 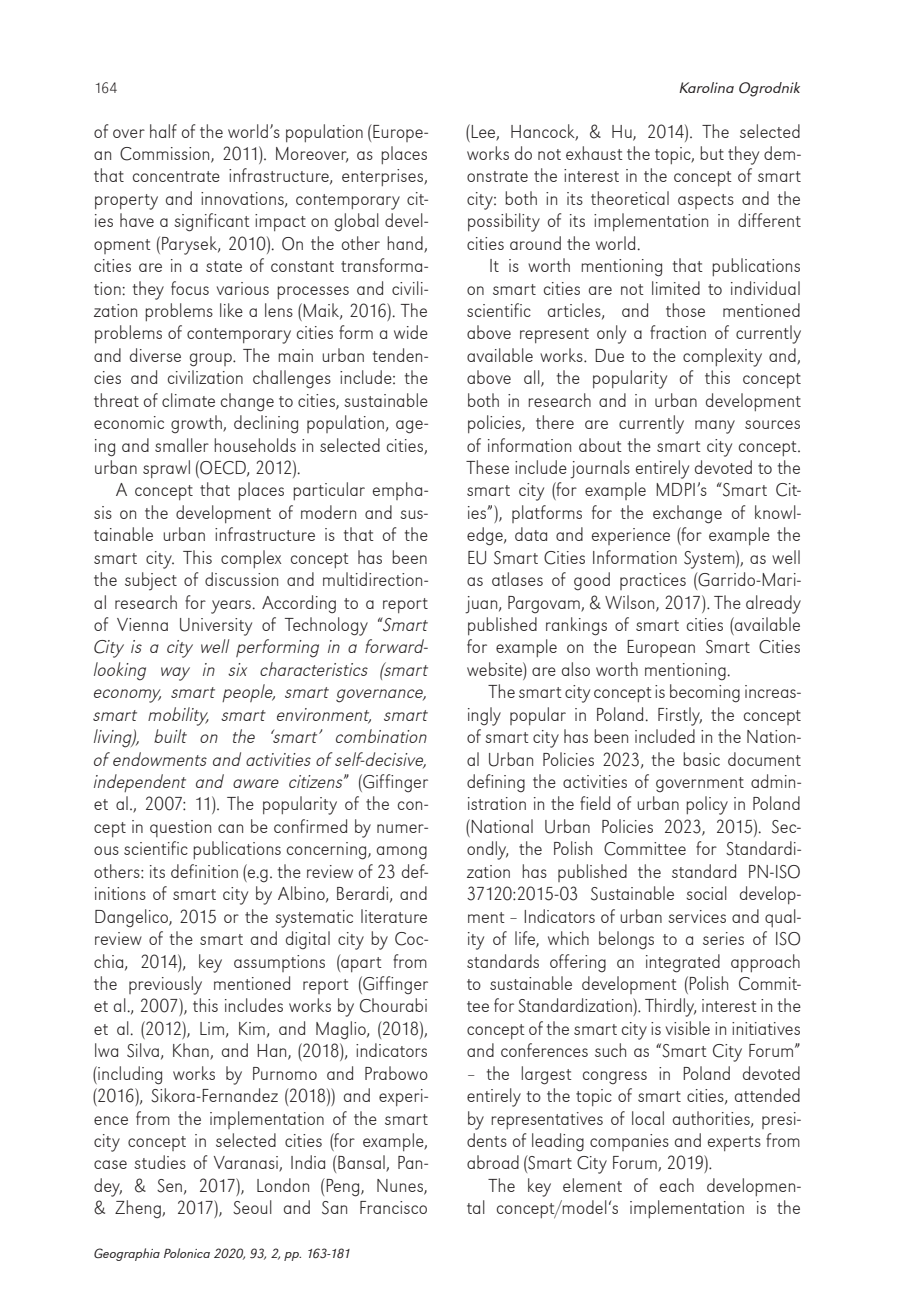 I want to click on half, so click(x=163, y=131).
